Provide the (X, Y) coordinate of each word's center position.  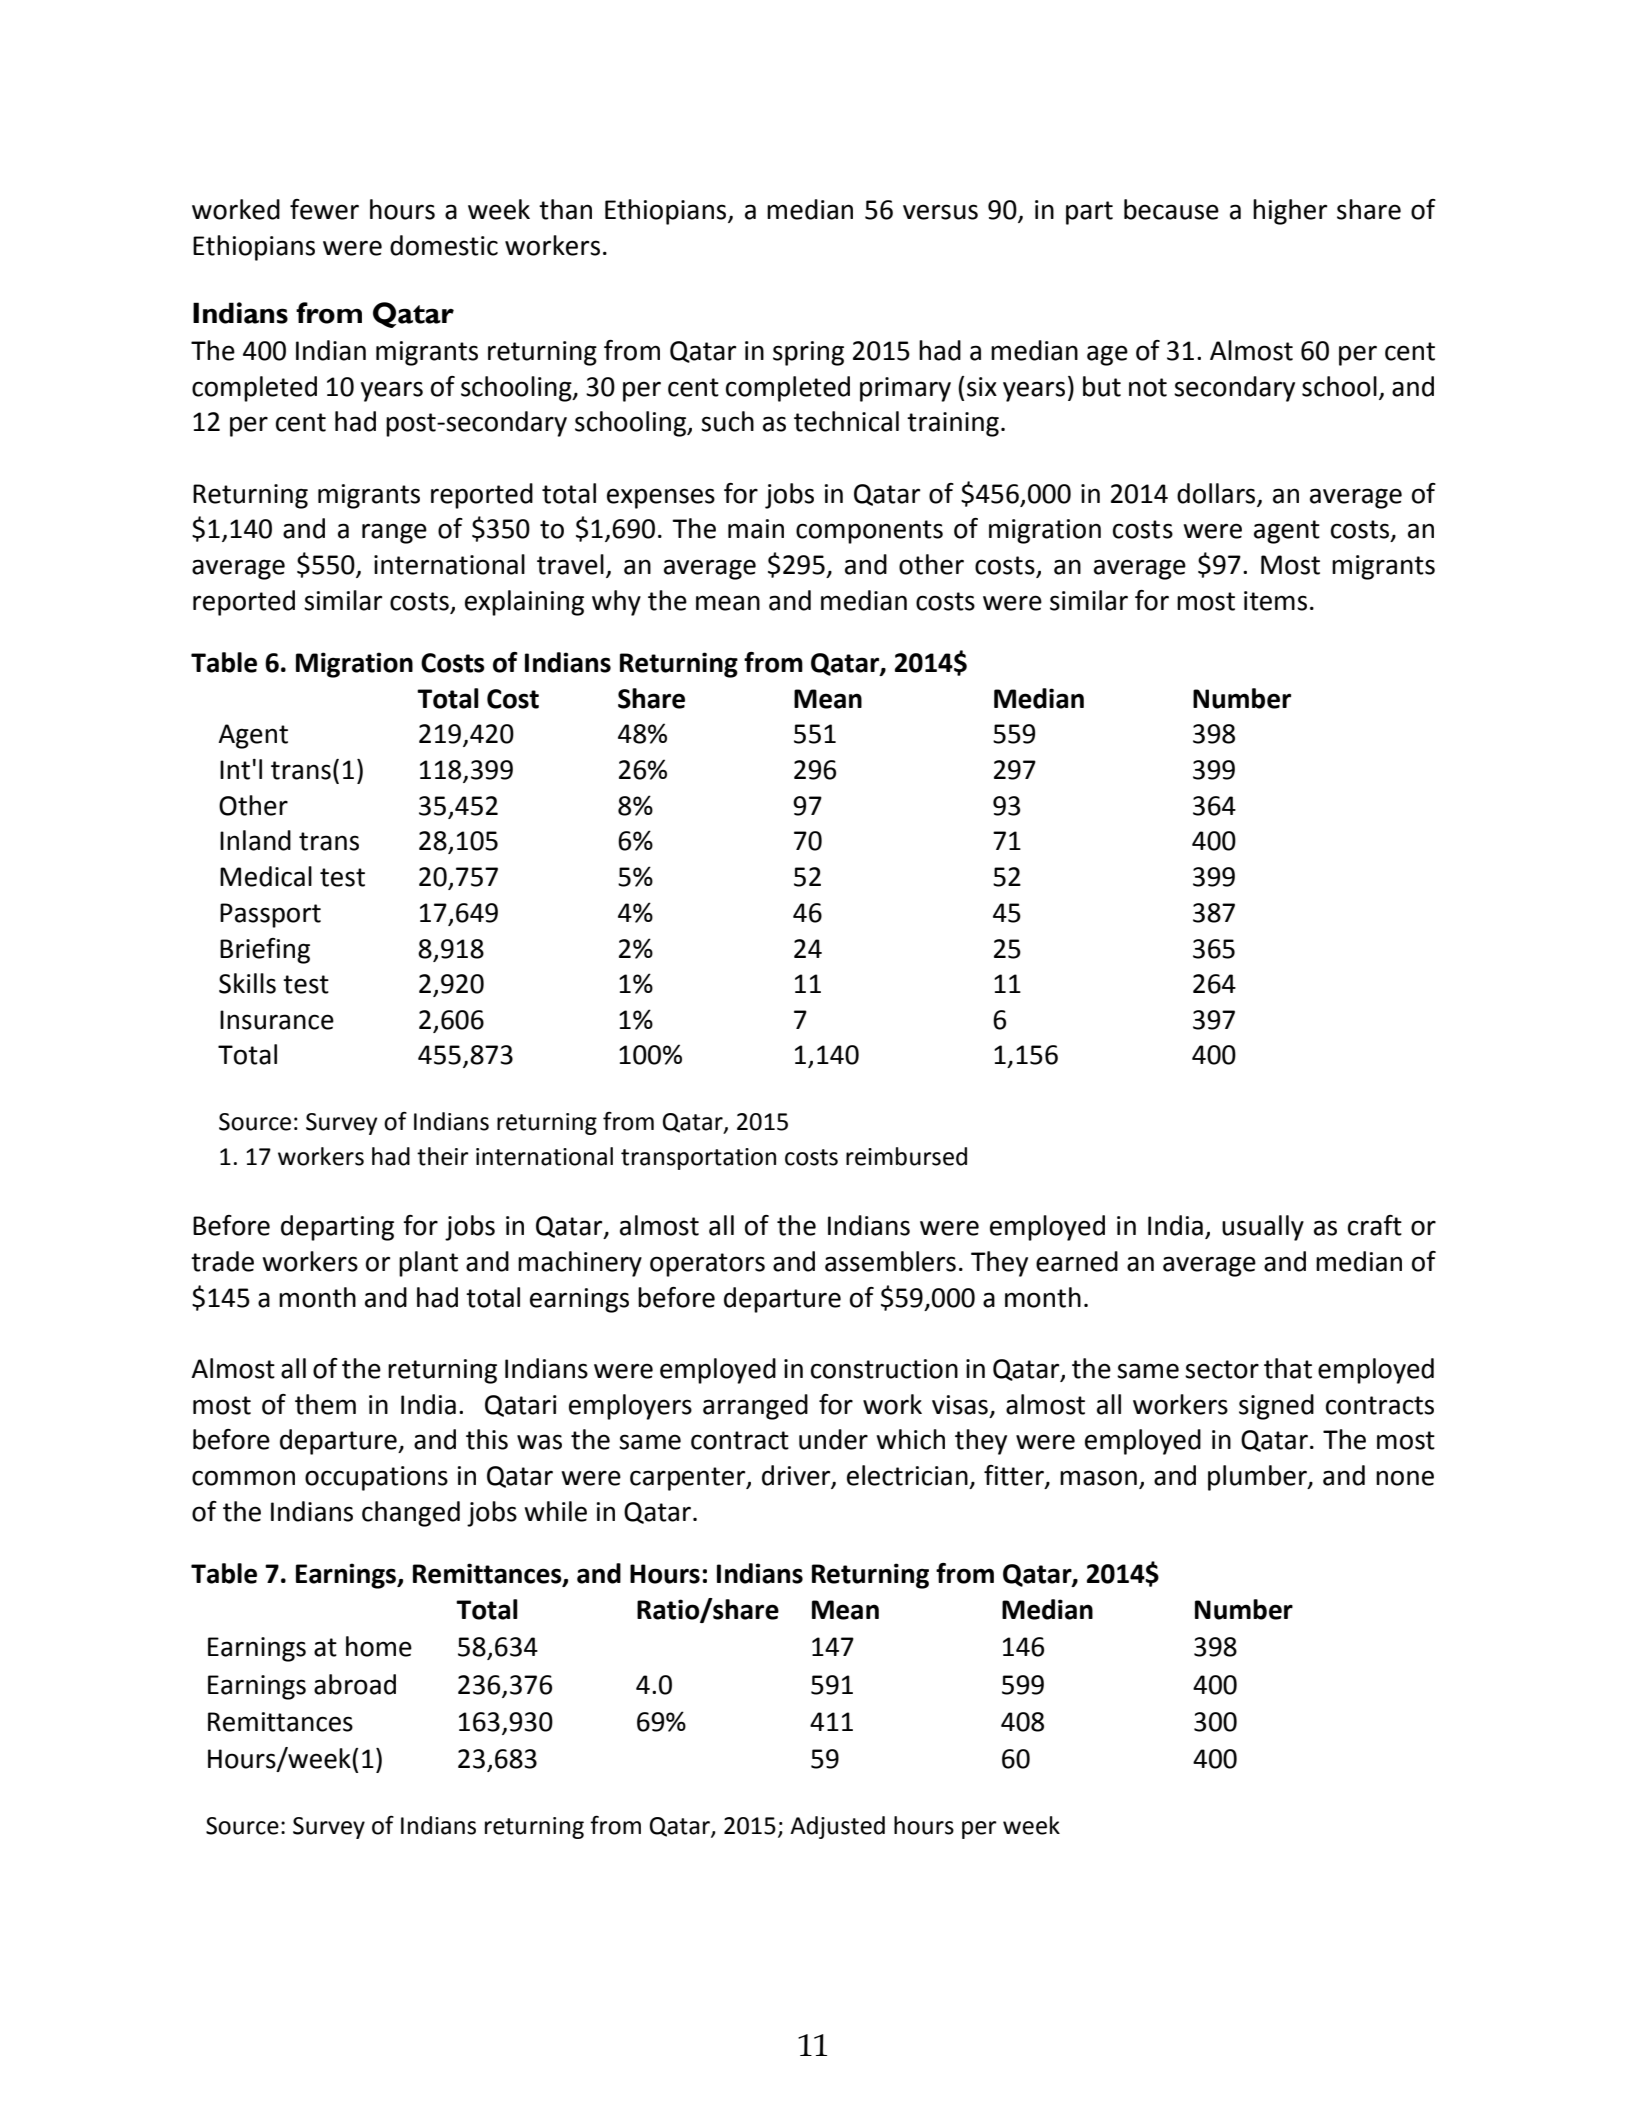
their (443, 1156)
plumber (1258, 1478)
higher (1290, 212)
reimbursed (906, 1156)
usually (1263, 1228)
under (833, 1439)
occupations (376, 1478)
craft (1375, 1225)
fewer (324, 209)
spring (808, 353)
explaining (524, 603)
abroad (355, 1684)
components (869, 532)
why (616, 603)
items (1275, 601)
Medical (266, 876)
